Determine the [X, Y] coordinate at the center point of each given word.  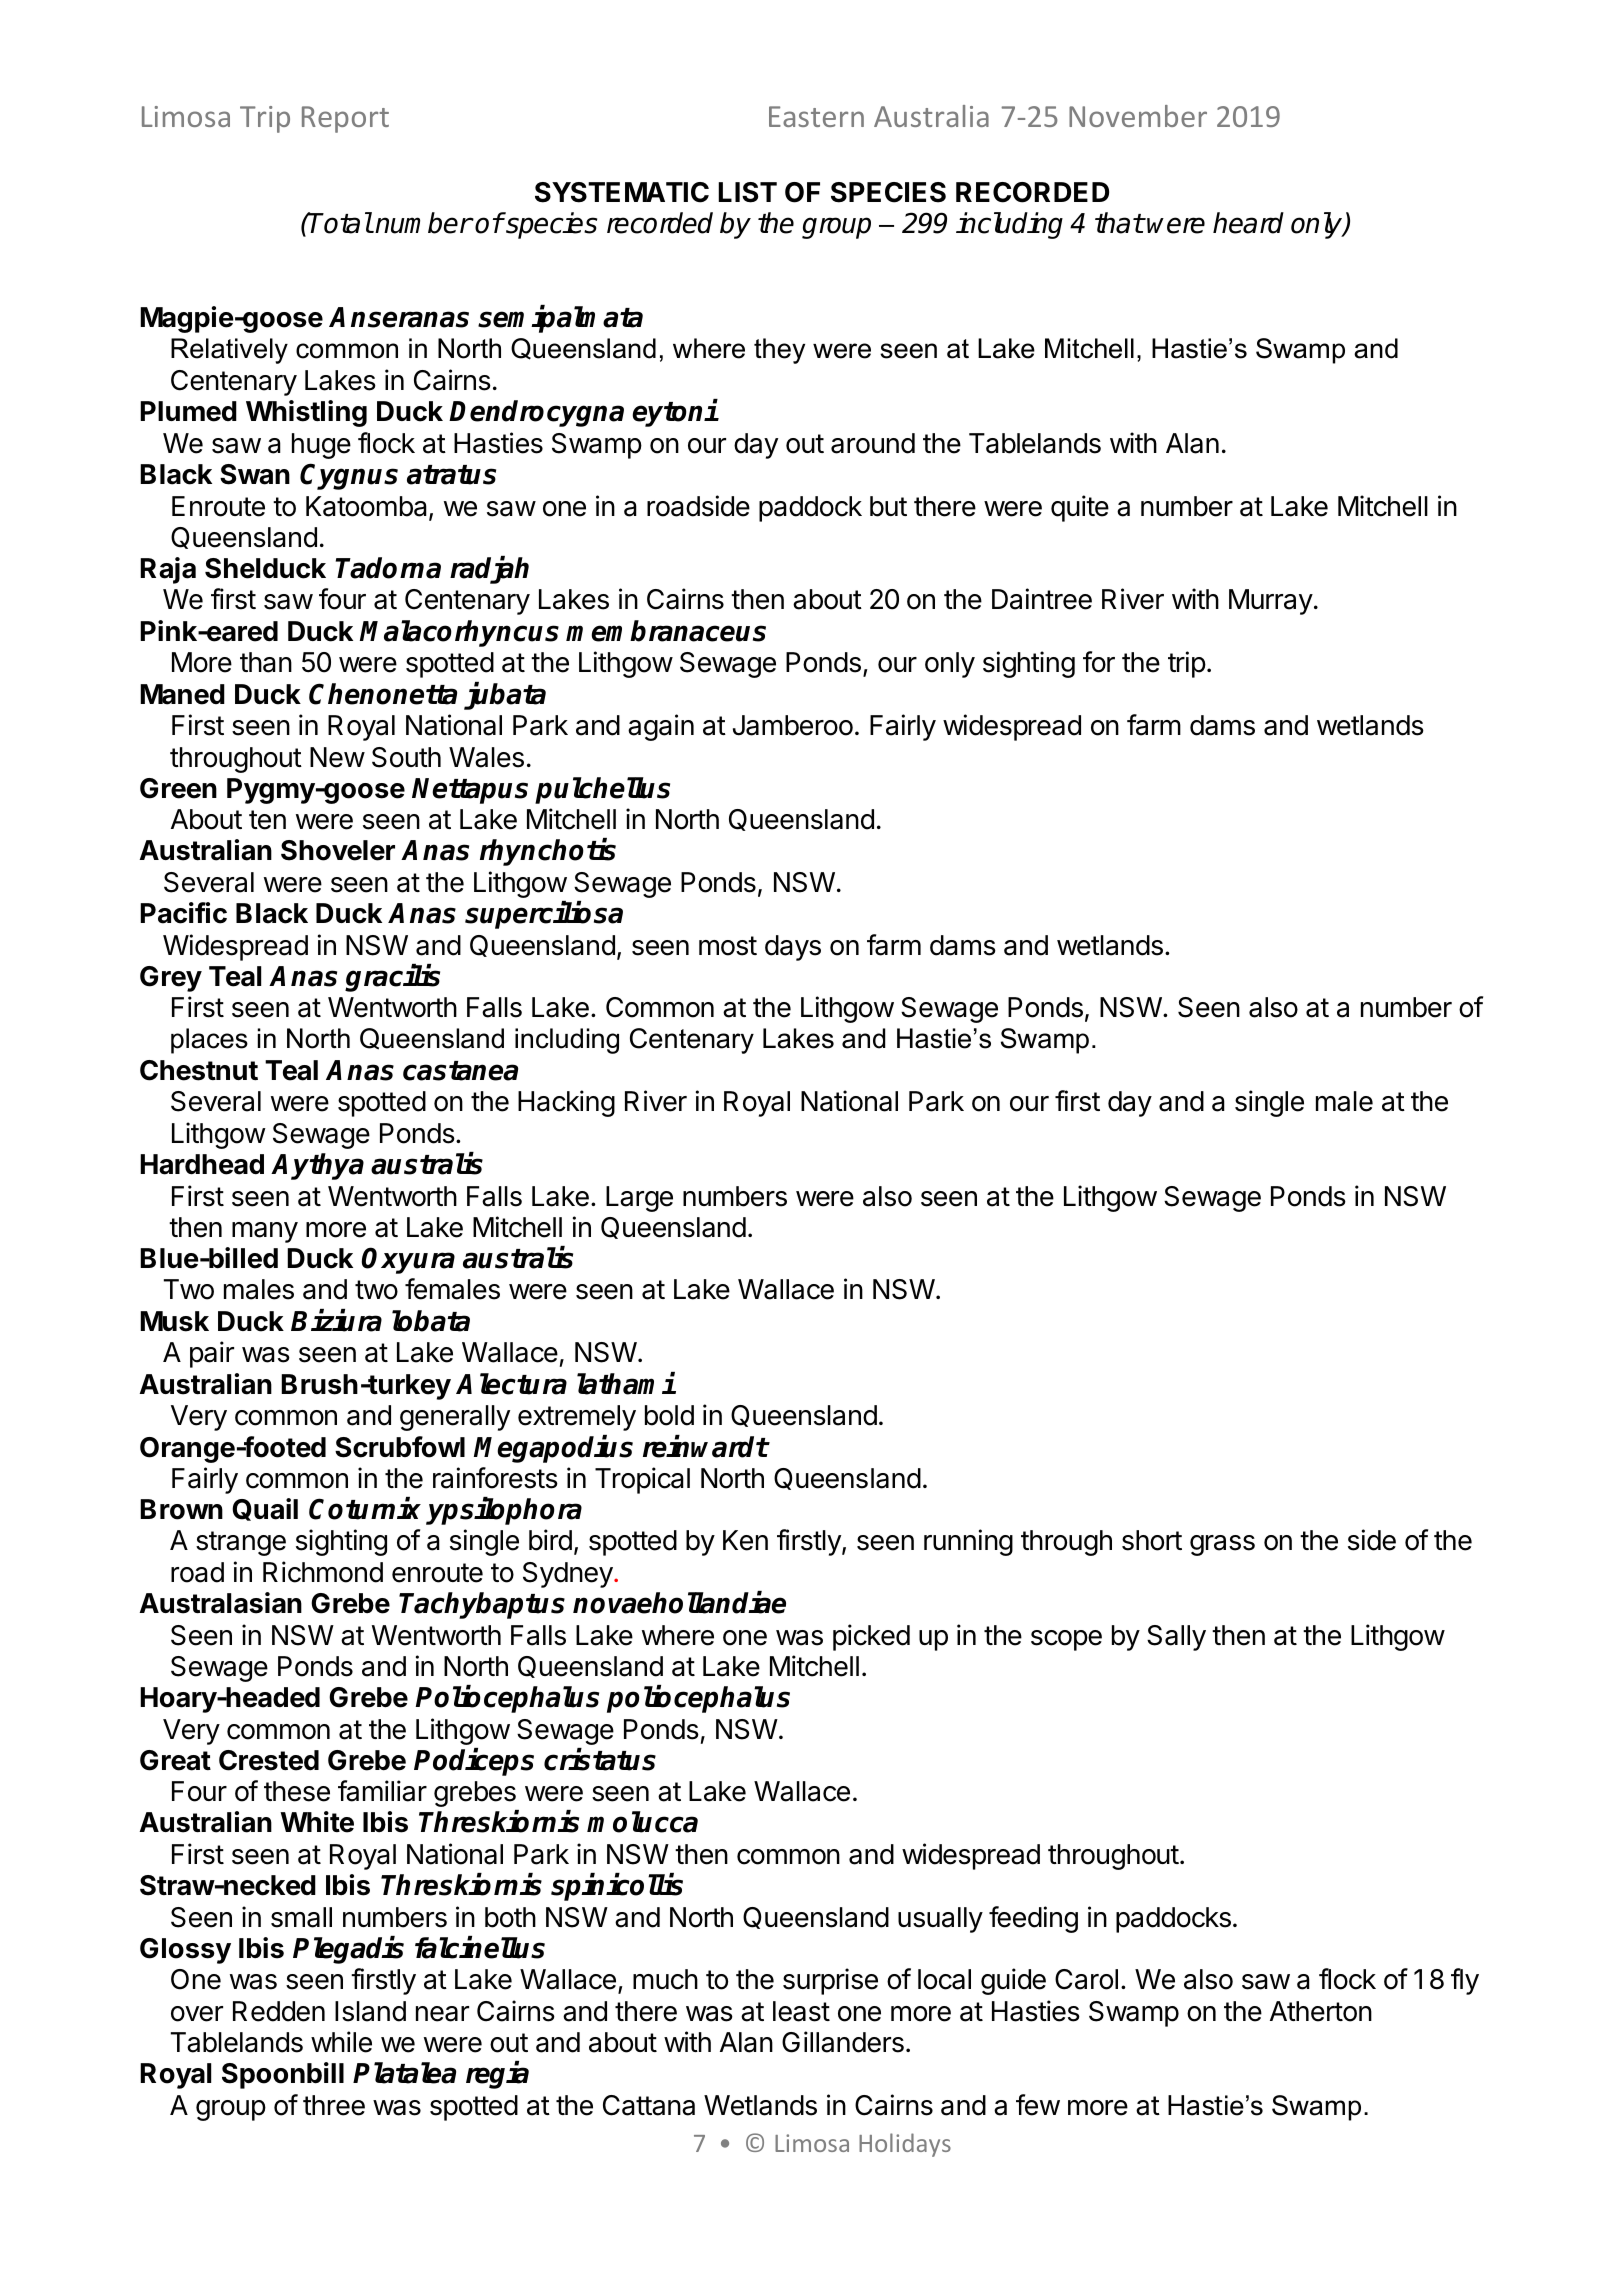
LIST [747, 192]
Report [345, 119]
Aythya [317, 1166]
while [341, 2042]
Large [639, 1199]
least [801, 2011]
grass [1222, 1545]
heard [1248, 223]
